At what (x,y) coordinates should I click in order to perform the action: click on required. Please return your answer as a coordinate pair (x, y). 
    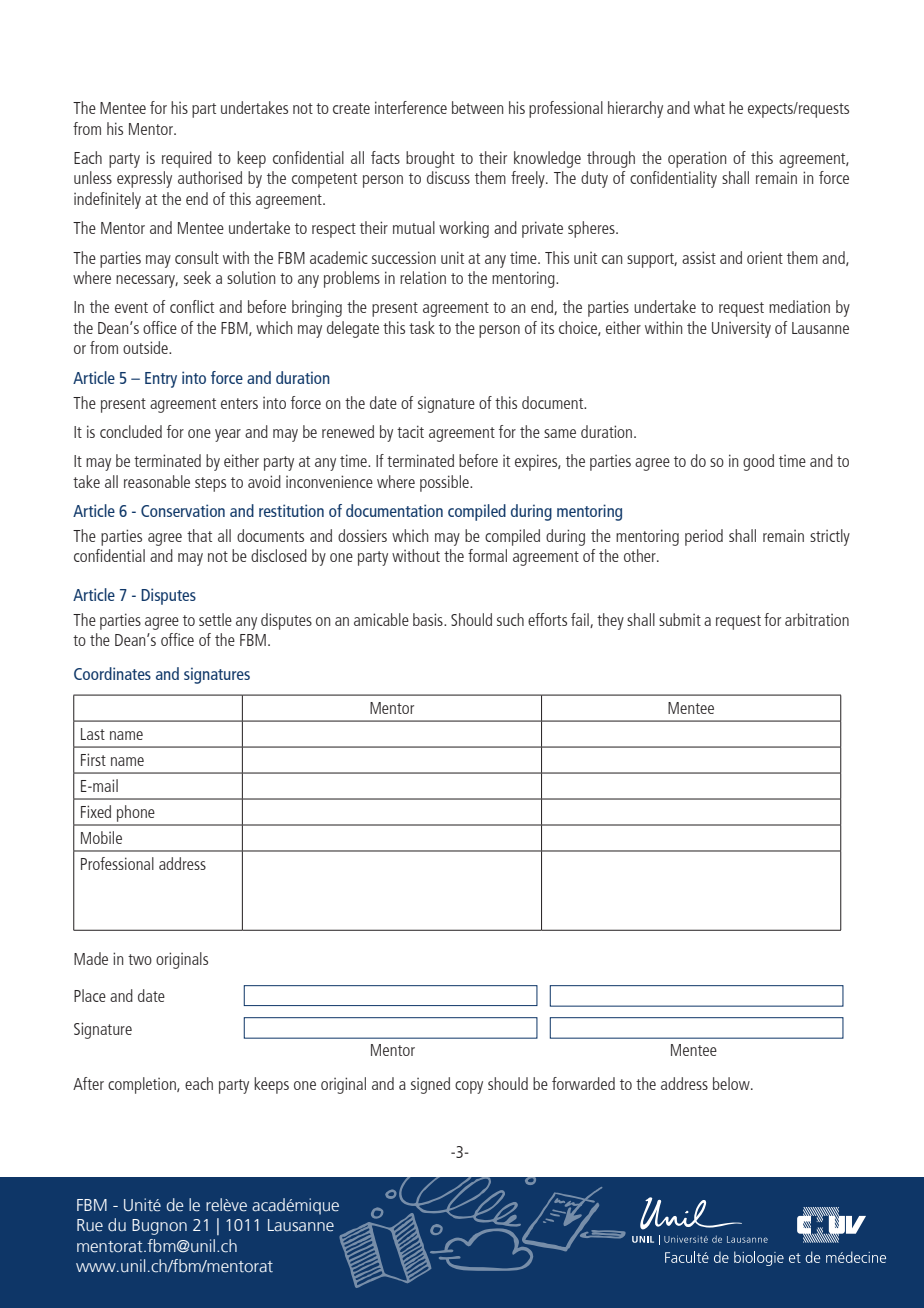
    Looking at the image, I should click on (187, 159).
